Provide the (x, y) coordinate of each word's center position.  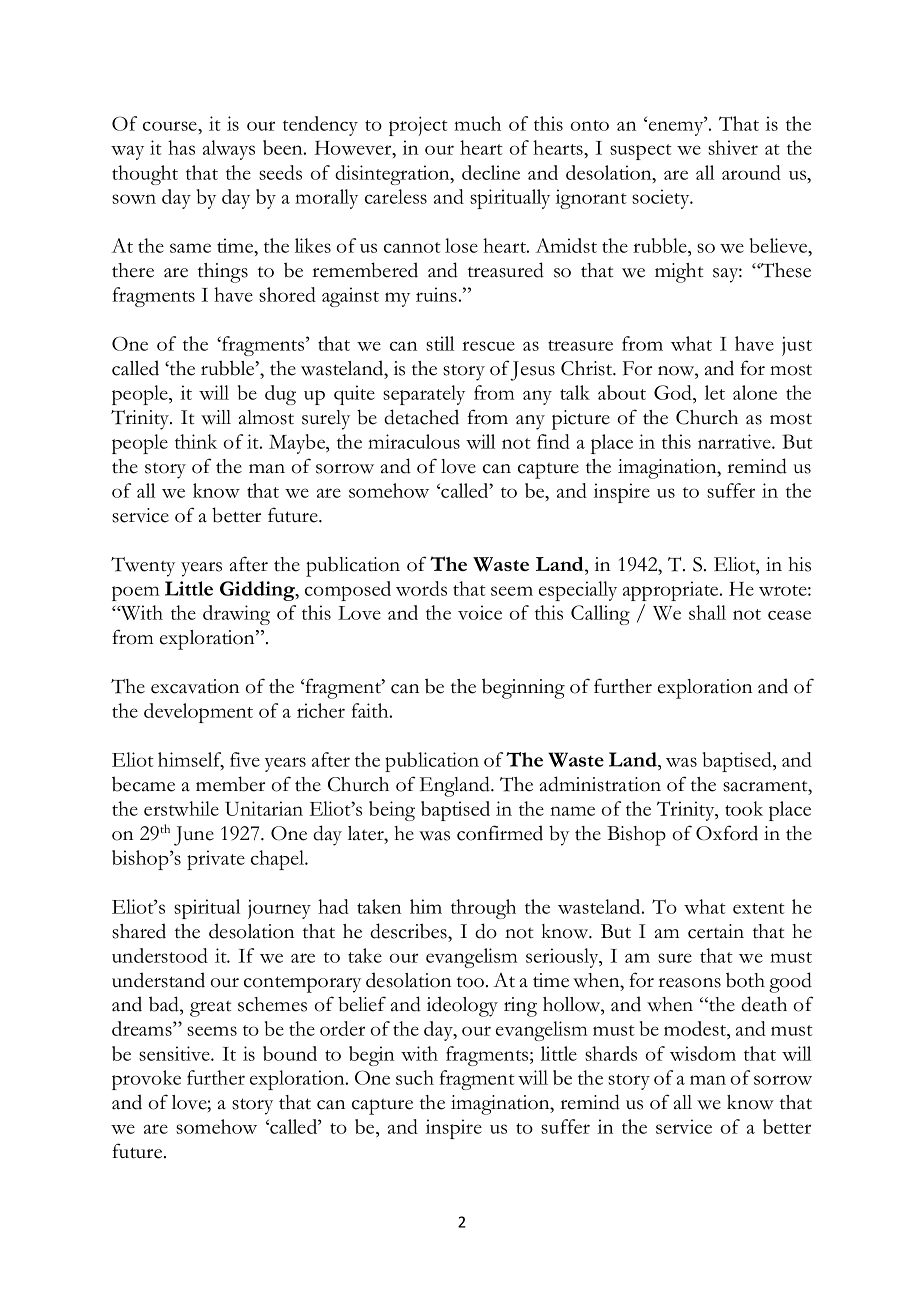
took (744, 808)
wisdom (703, 1053)
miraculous (414, 441)
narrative (735, 441)
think (196, 441)
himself (191, 761)
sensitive (175, 1053)
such (415, 1077)
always (229, 150)
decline (491, 172)
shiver (733, 147)
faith (371, 710)
